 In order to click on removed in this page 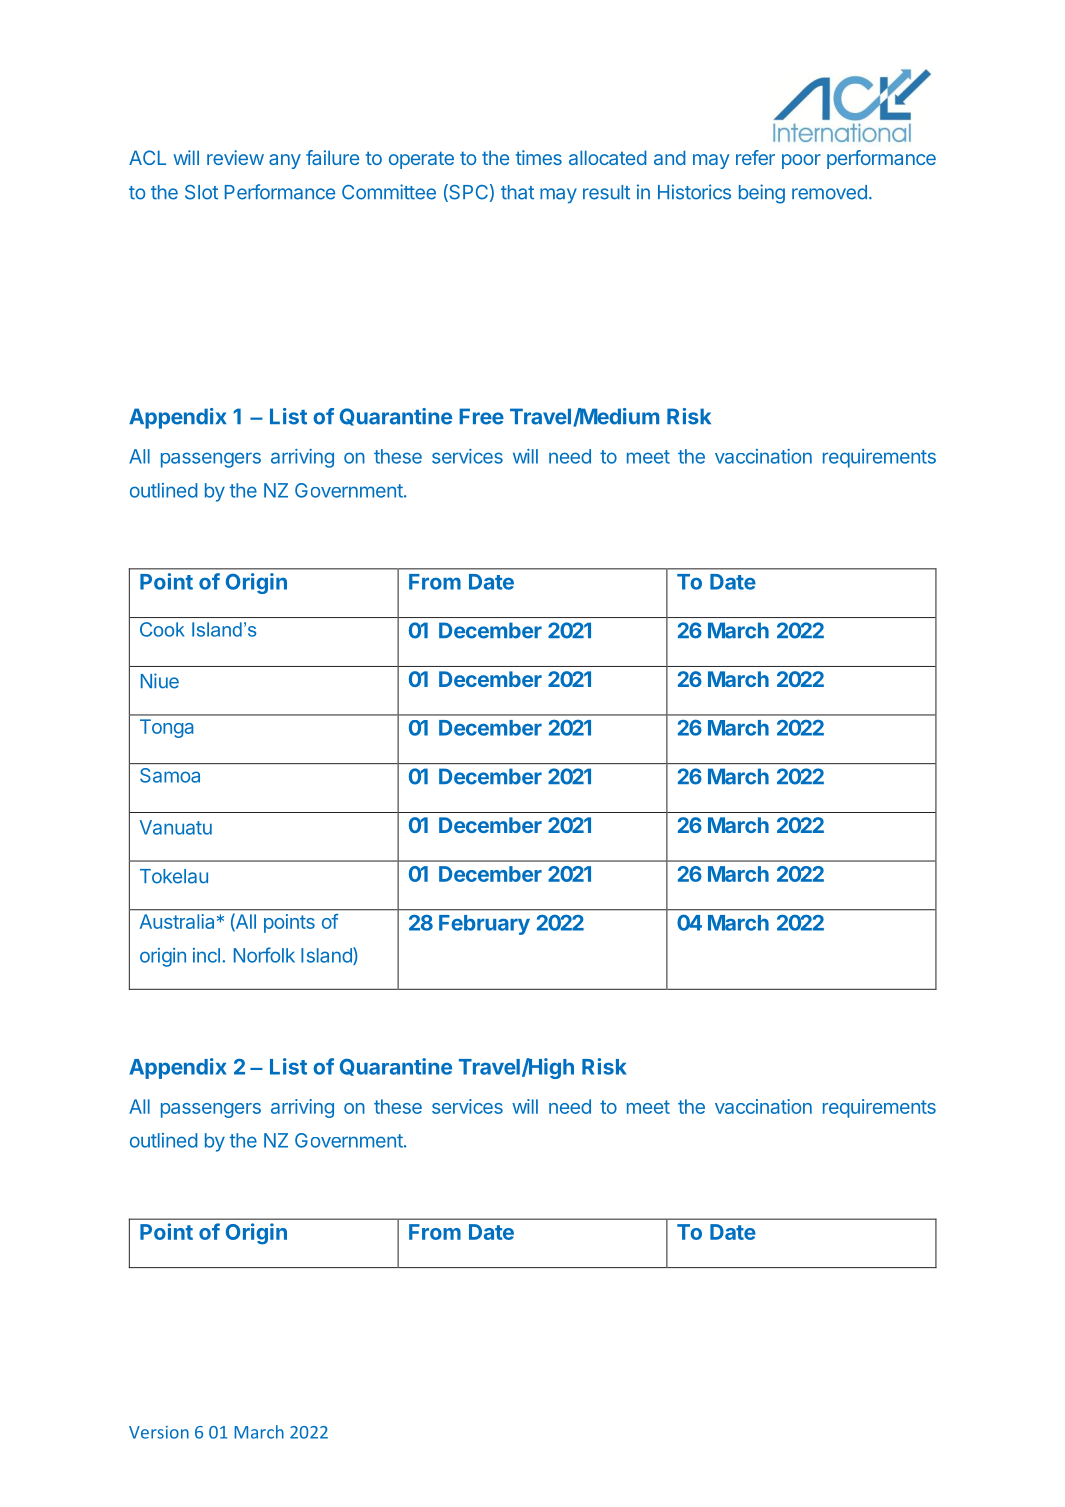, I will do `click(829, 192)`.
